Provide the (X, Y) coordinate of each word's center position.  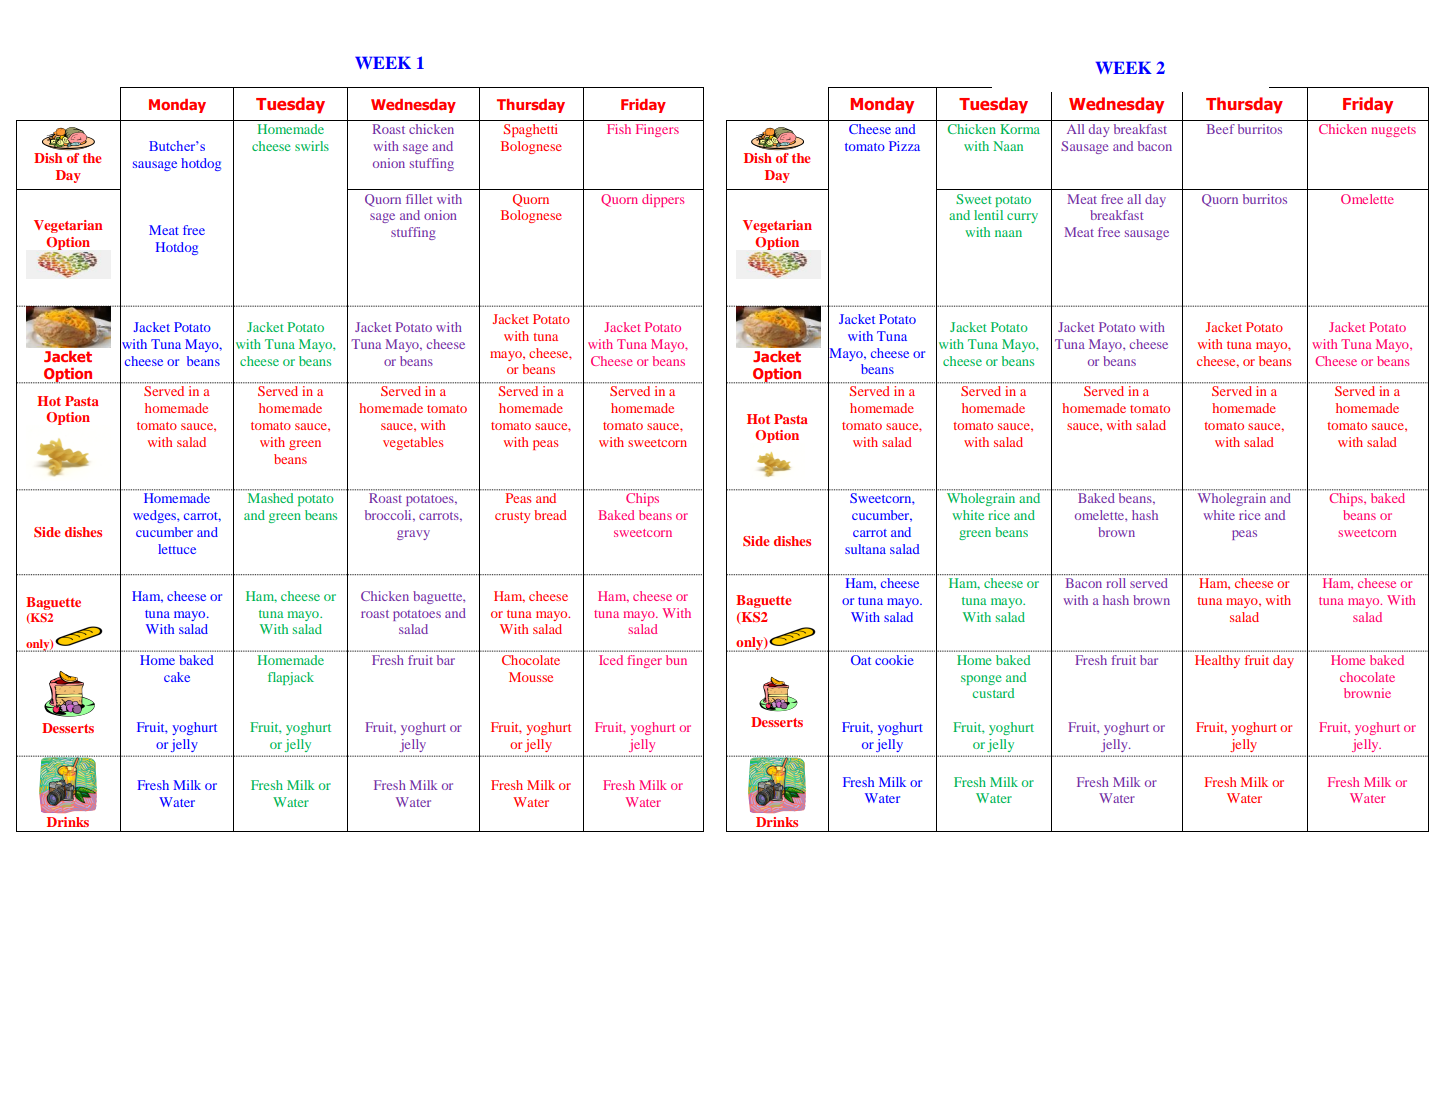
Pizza (904, 146)
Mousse (531, 677)
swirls (312, 146)
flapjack (291, 678)
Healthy (1217, 661)
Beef (1221, 129)
